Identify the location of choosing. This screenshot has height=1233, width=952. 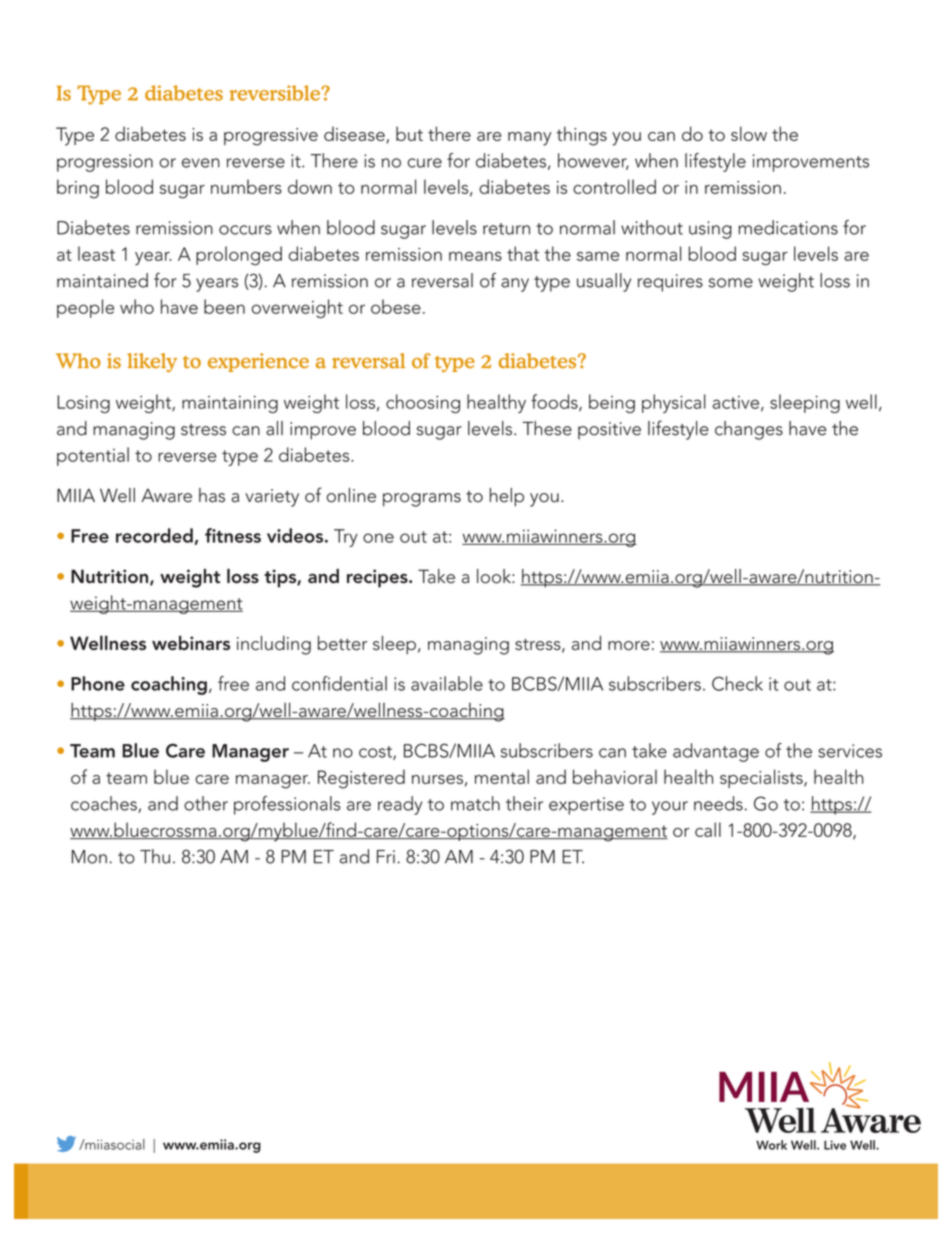
(423, 403).
